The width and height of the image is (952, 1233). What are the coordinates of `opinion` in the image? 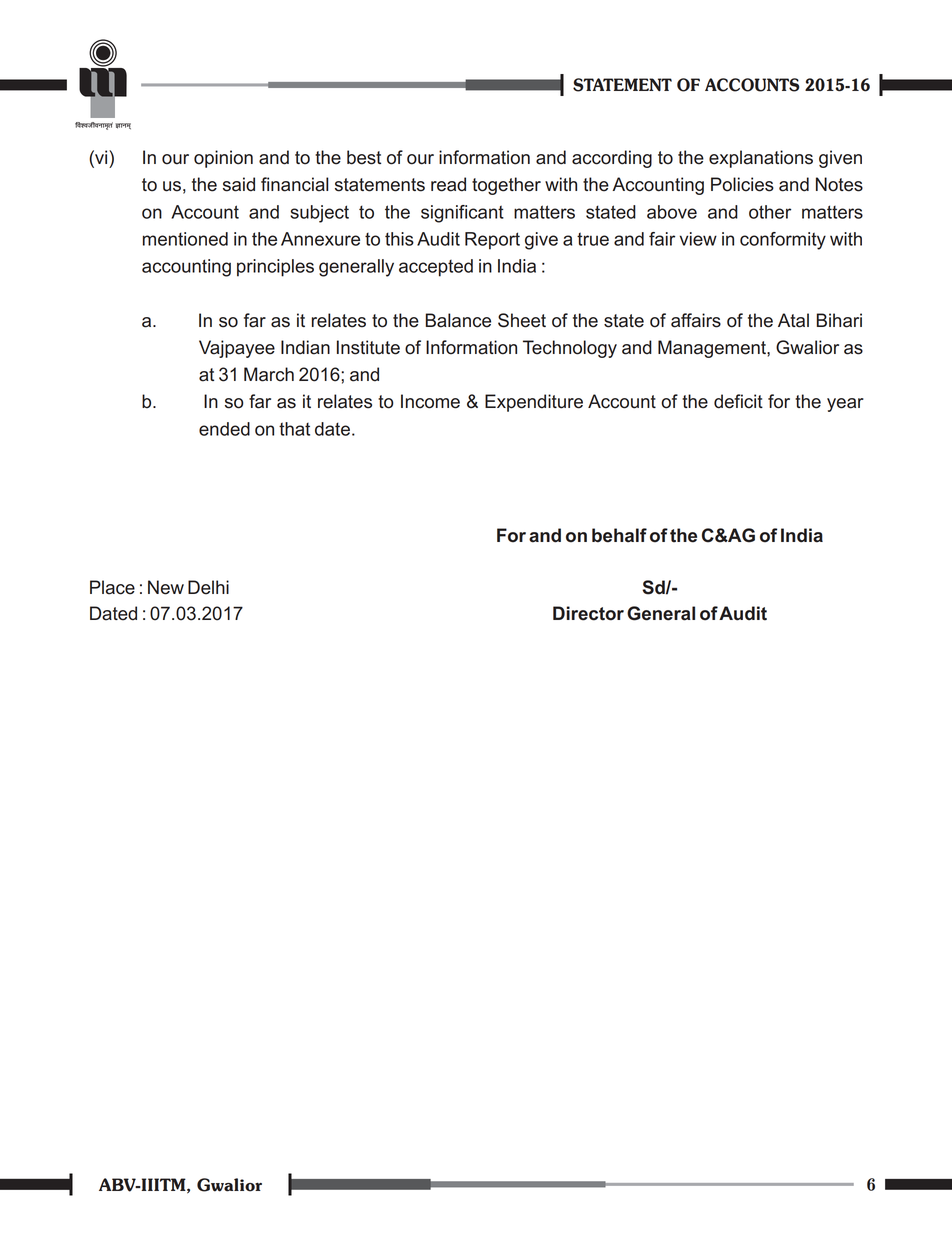 It's located at (223, 159).
